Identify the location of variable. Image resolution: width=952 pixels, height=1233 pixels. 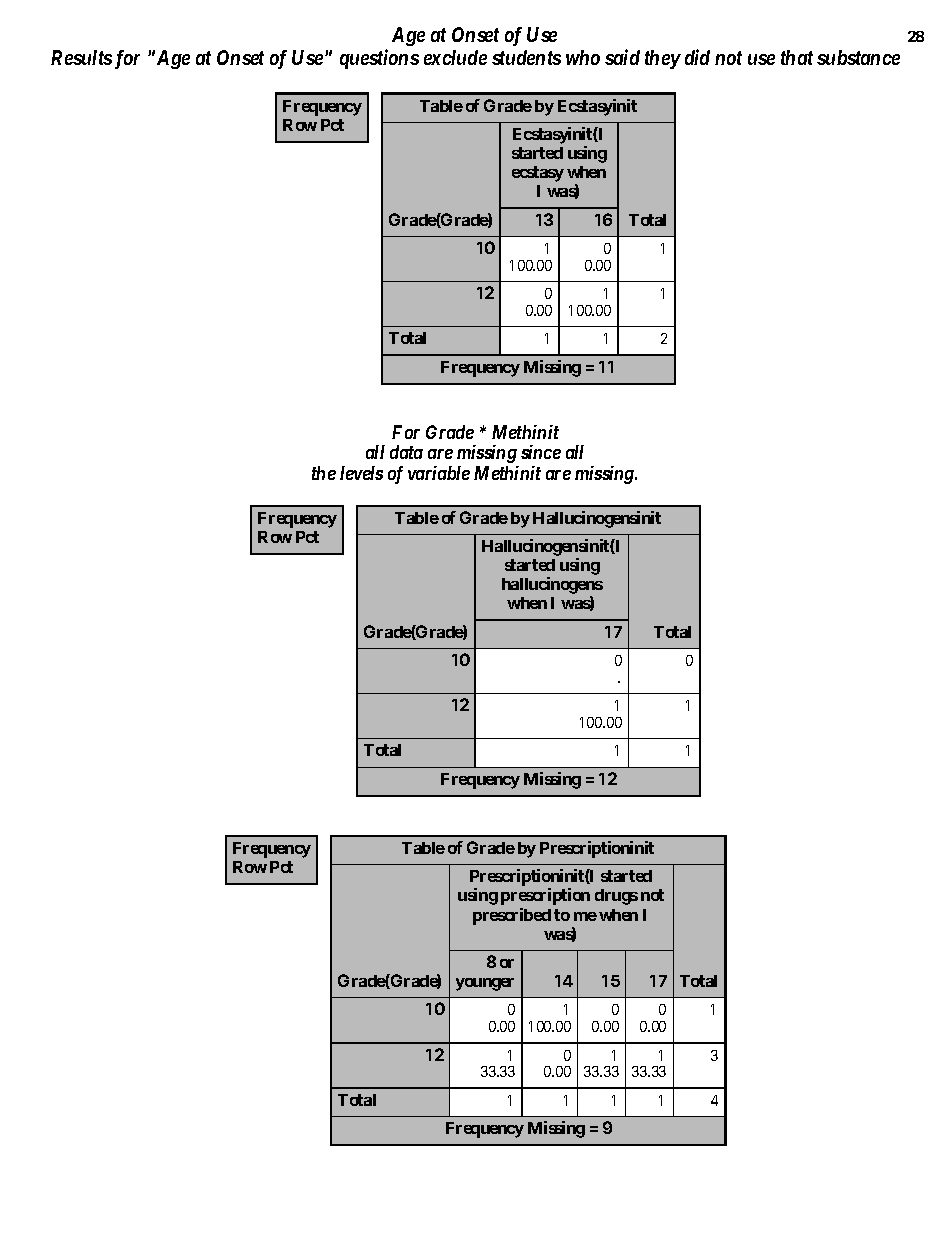
(439, 473).
